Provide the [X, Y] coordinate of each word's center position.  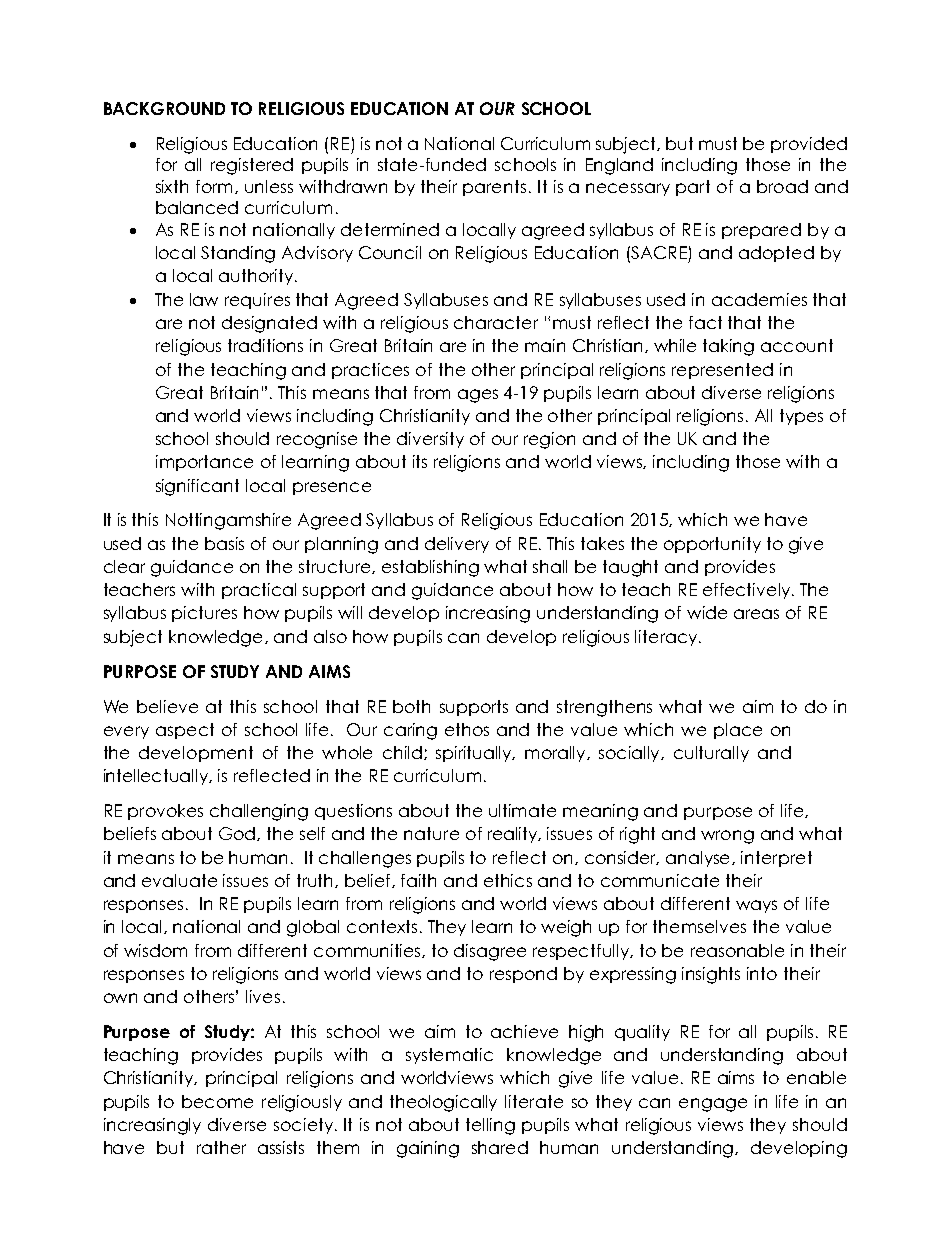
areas [756, 614]
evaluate [179, 880]
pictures [204, 614]
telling [490, 1126]
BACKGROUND [164, 108]
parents [494, 188]
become [217, 1101]
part [693, 188]
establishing [430, 568]
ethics [508, 880]
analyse [699, 859]
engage [713, 1105]
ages [478, 396]
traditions [265, 345]
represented [722, 371]
